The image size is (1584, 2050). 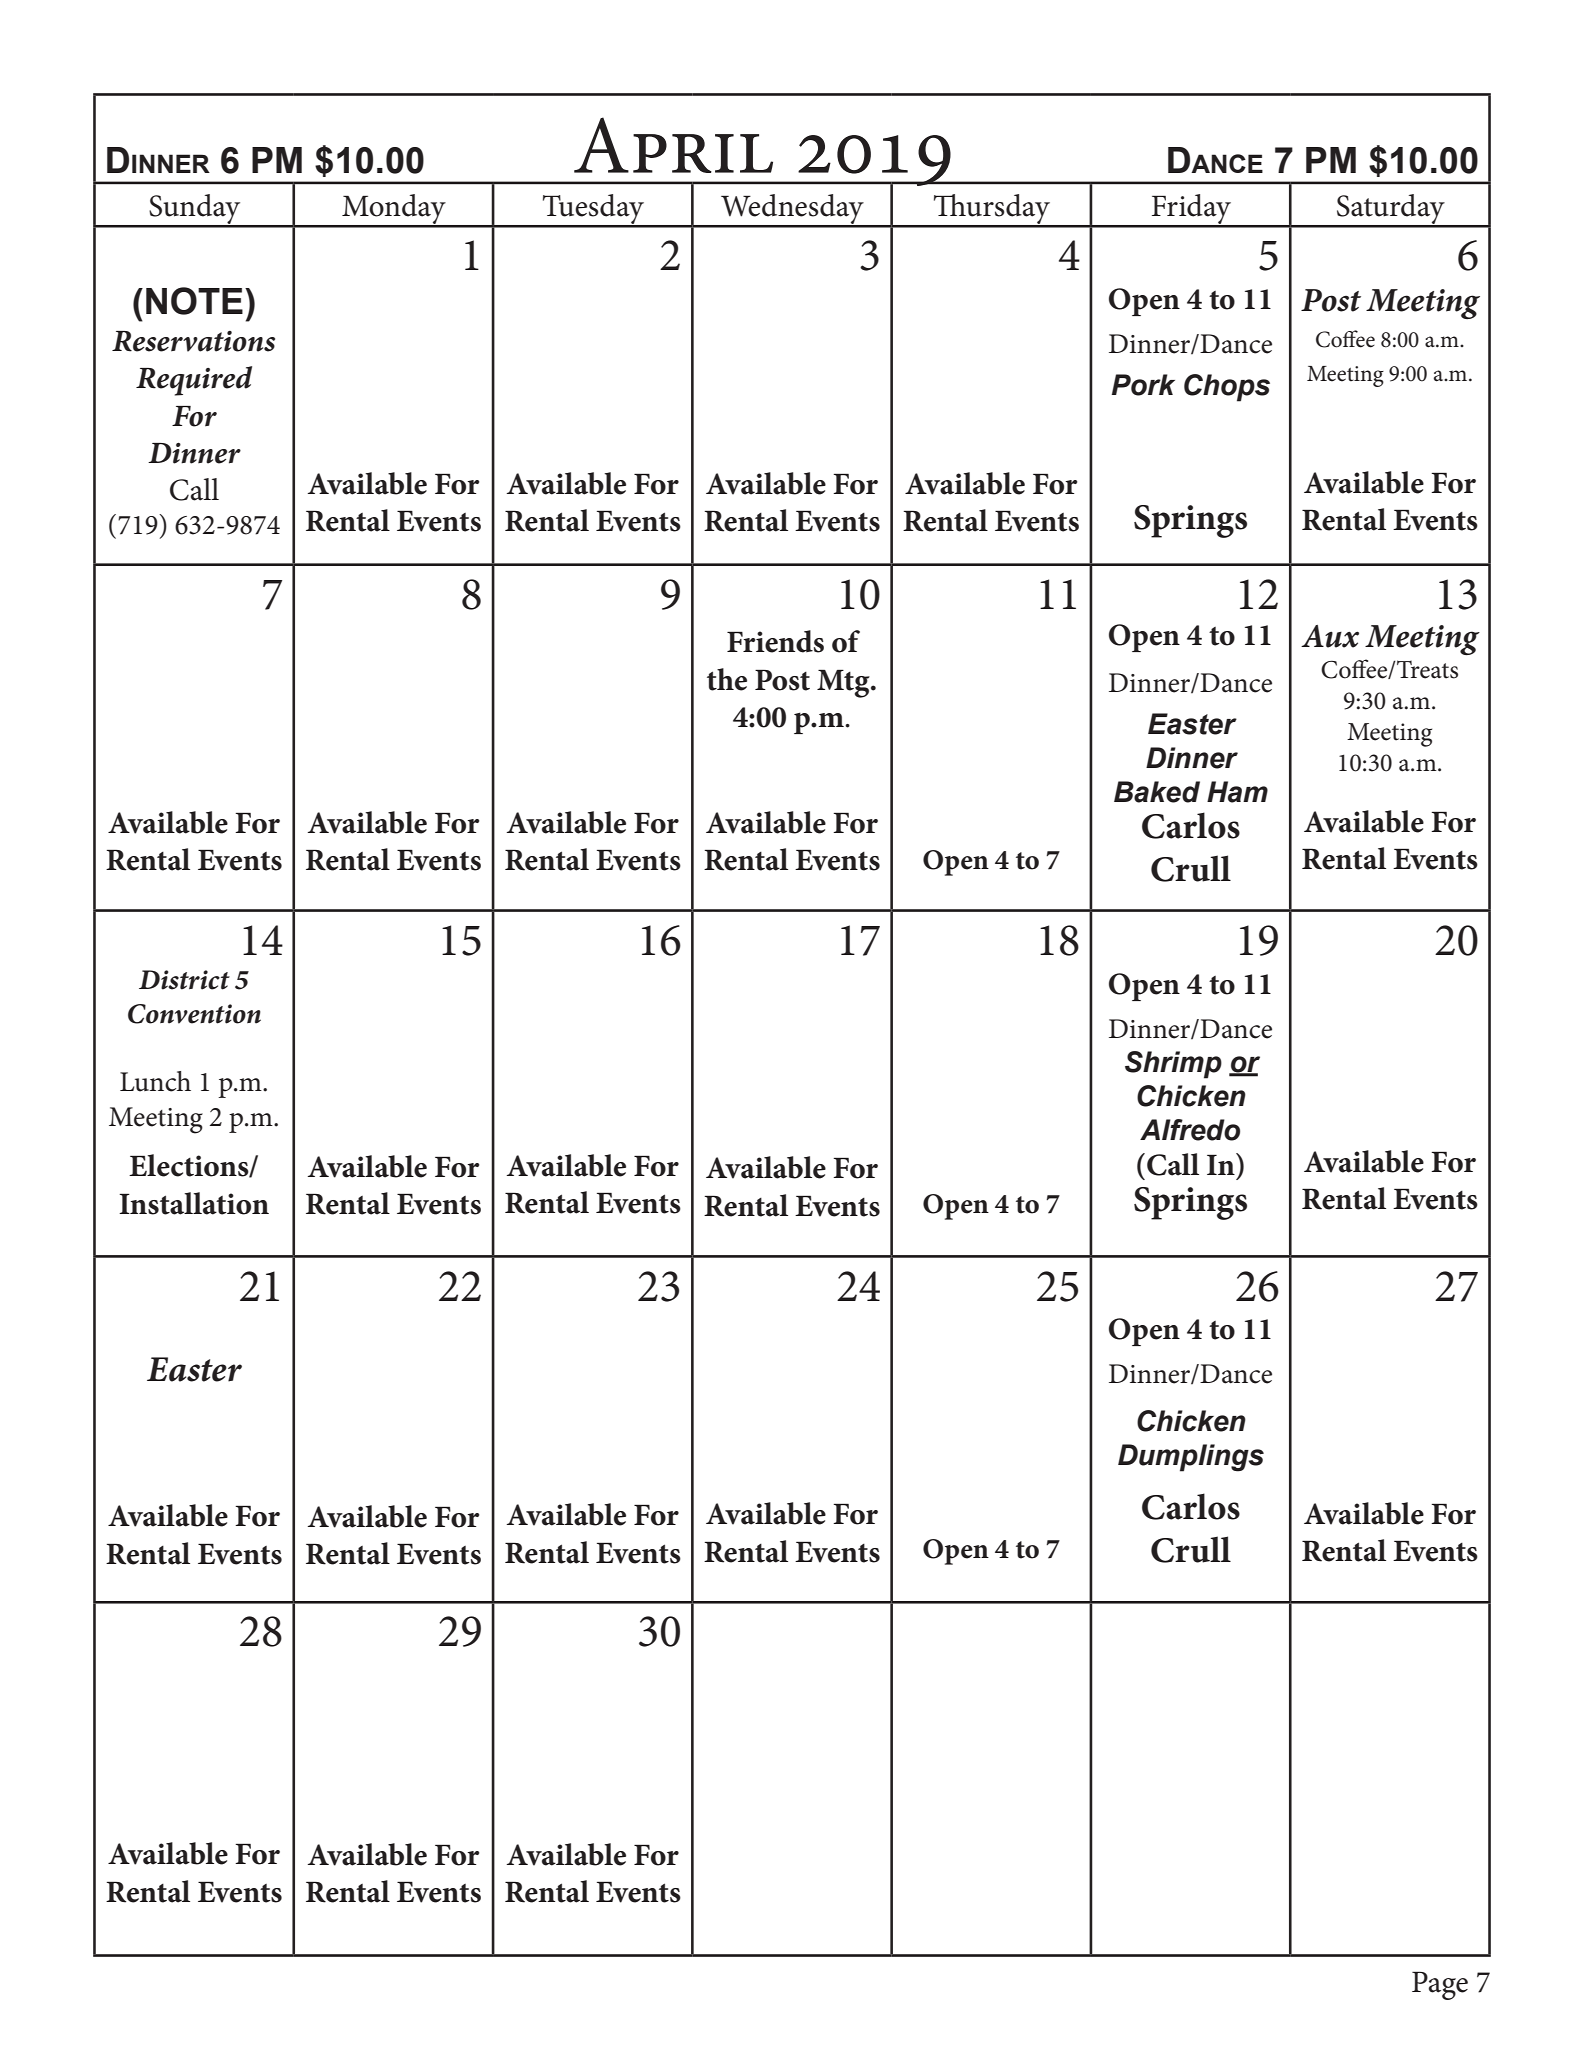 What do you see at coordinates (673, 145) in the screenshot?
I see `April` at bounding box center [673, 145].
